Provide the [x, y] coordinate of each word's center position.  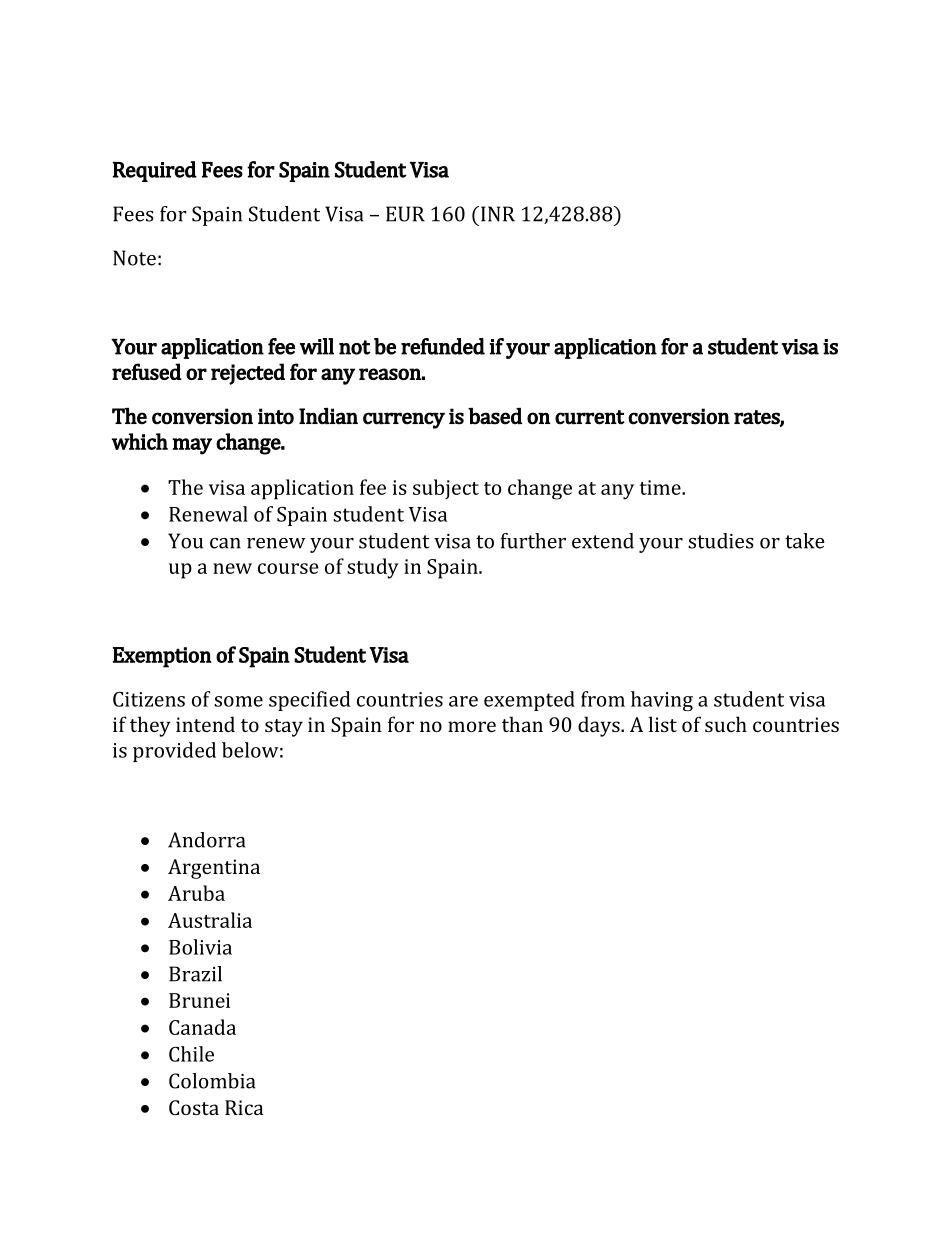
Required [155, 171]
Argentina [214, 869]
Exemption [162, 657]
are [463, 701]
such [726, 724]
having [662, 701]
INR [498, 214]
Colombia [212, 1081]
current [590, 417]
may [192, 446]
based [495, 416]
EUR [405, 214]
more [472, 726]
